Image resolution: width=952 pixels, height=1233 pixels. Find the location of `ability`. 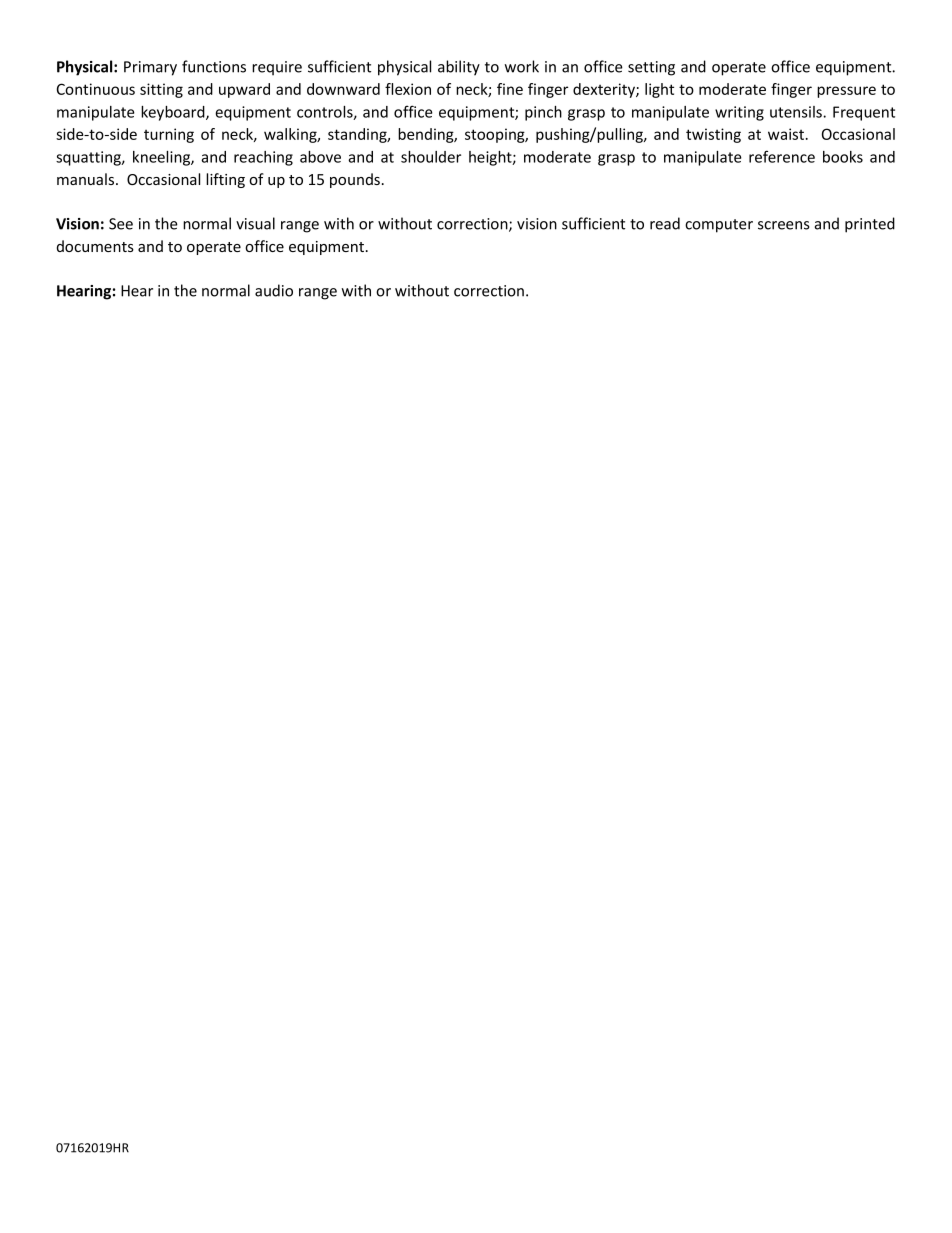

ability is located at coordinates (459, 68).
